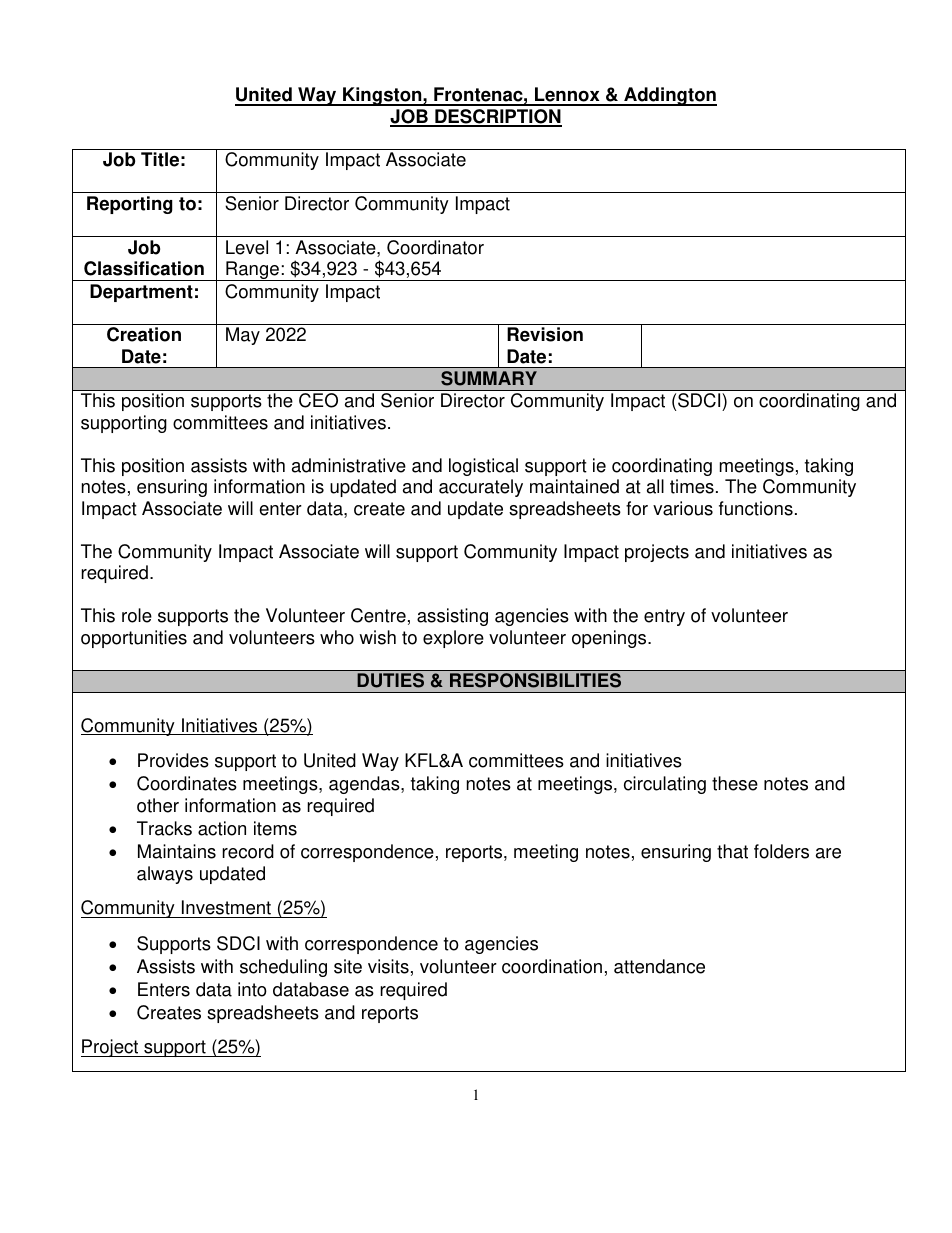  Describe the element at coordinates (659, 966) in the page. I see `attendance` at that location.
